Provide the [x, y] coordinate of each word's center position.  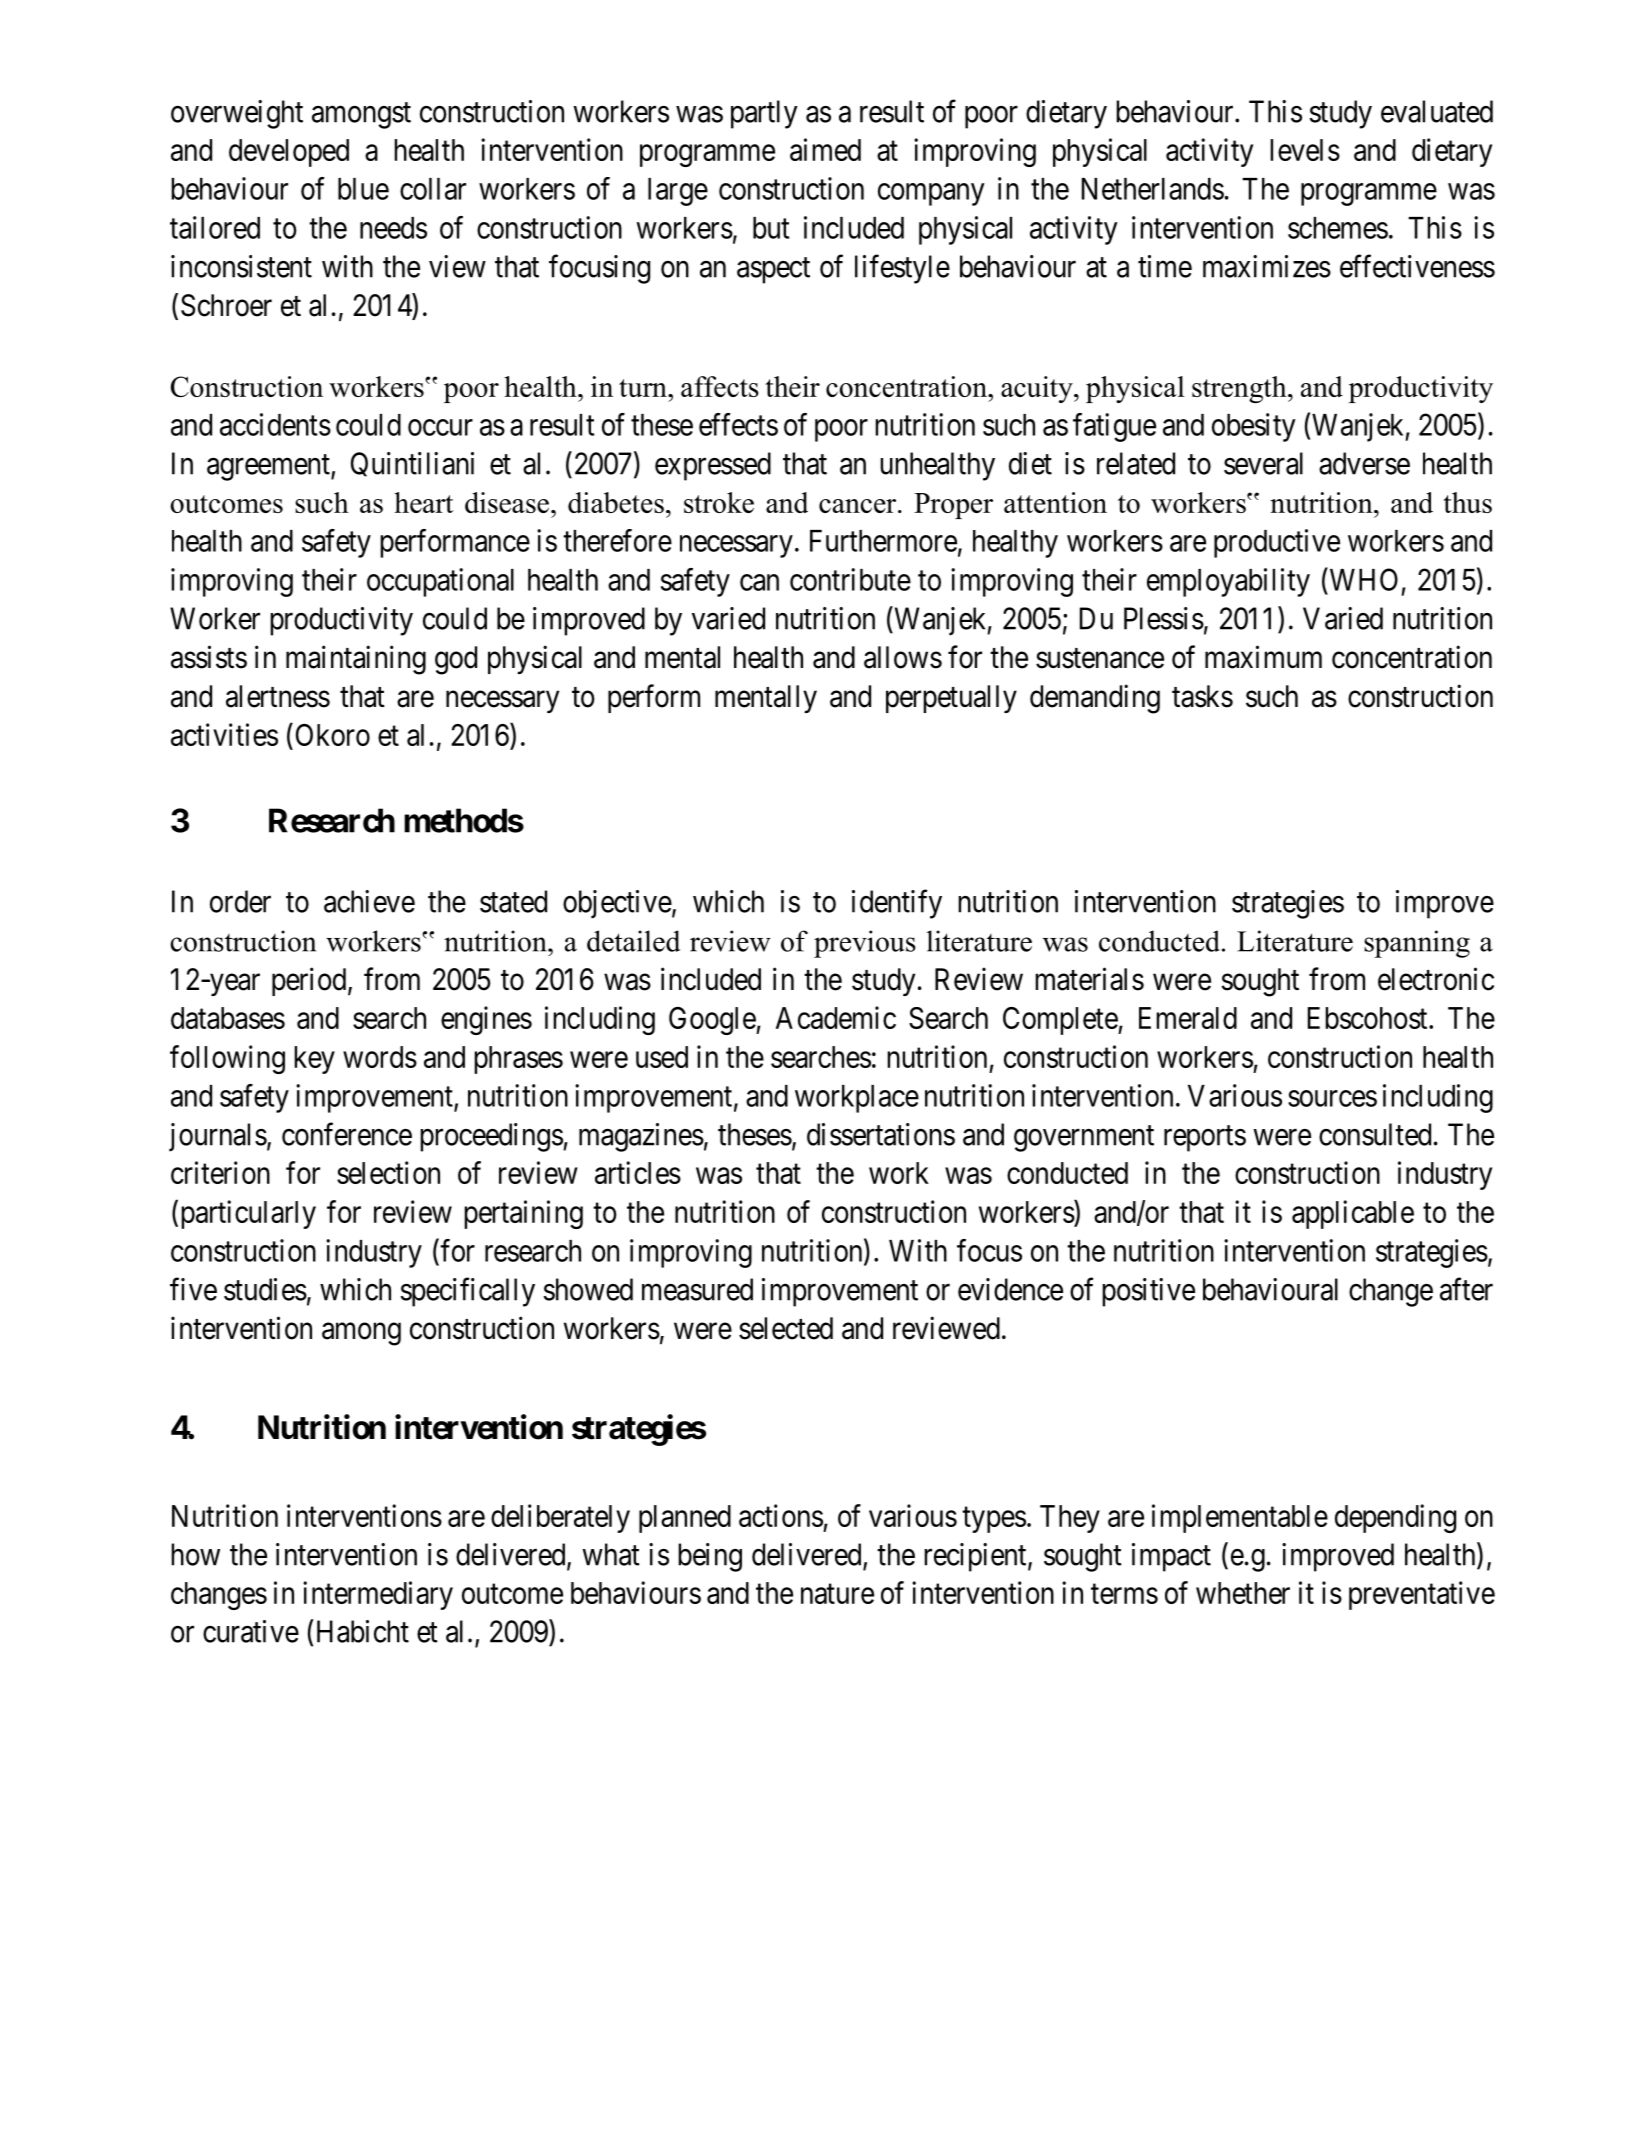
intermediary [378, 1595]
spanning [1417, 944]
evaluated [1437, 111]
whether [1243, 1593]
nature [837, 1594]
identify [897, 904]
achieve [369, 901]
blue [363, 189]
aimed [825, 149]
